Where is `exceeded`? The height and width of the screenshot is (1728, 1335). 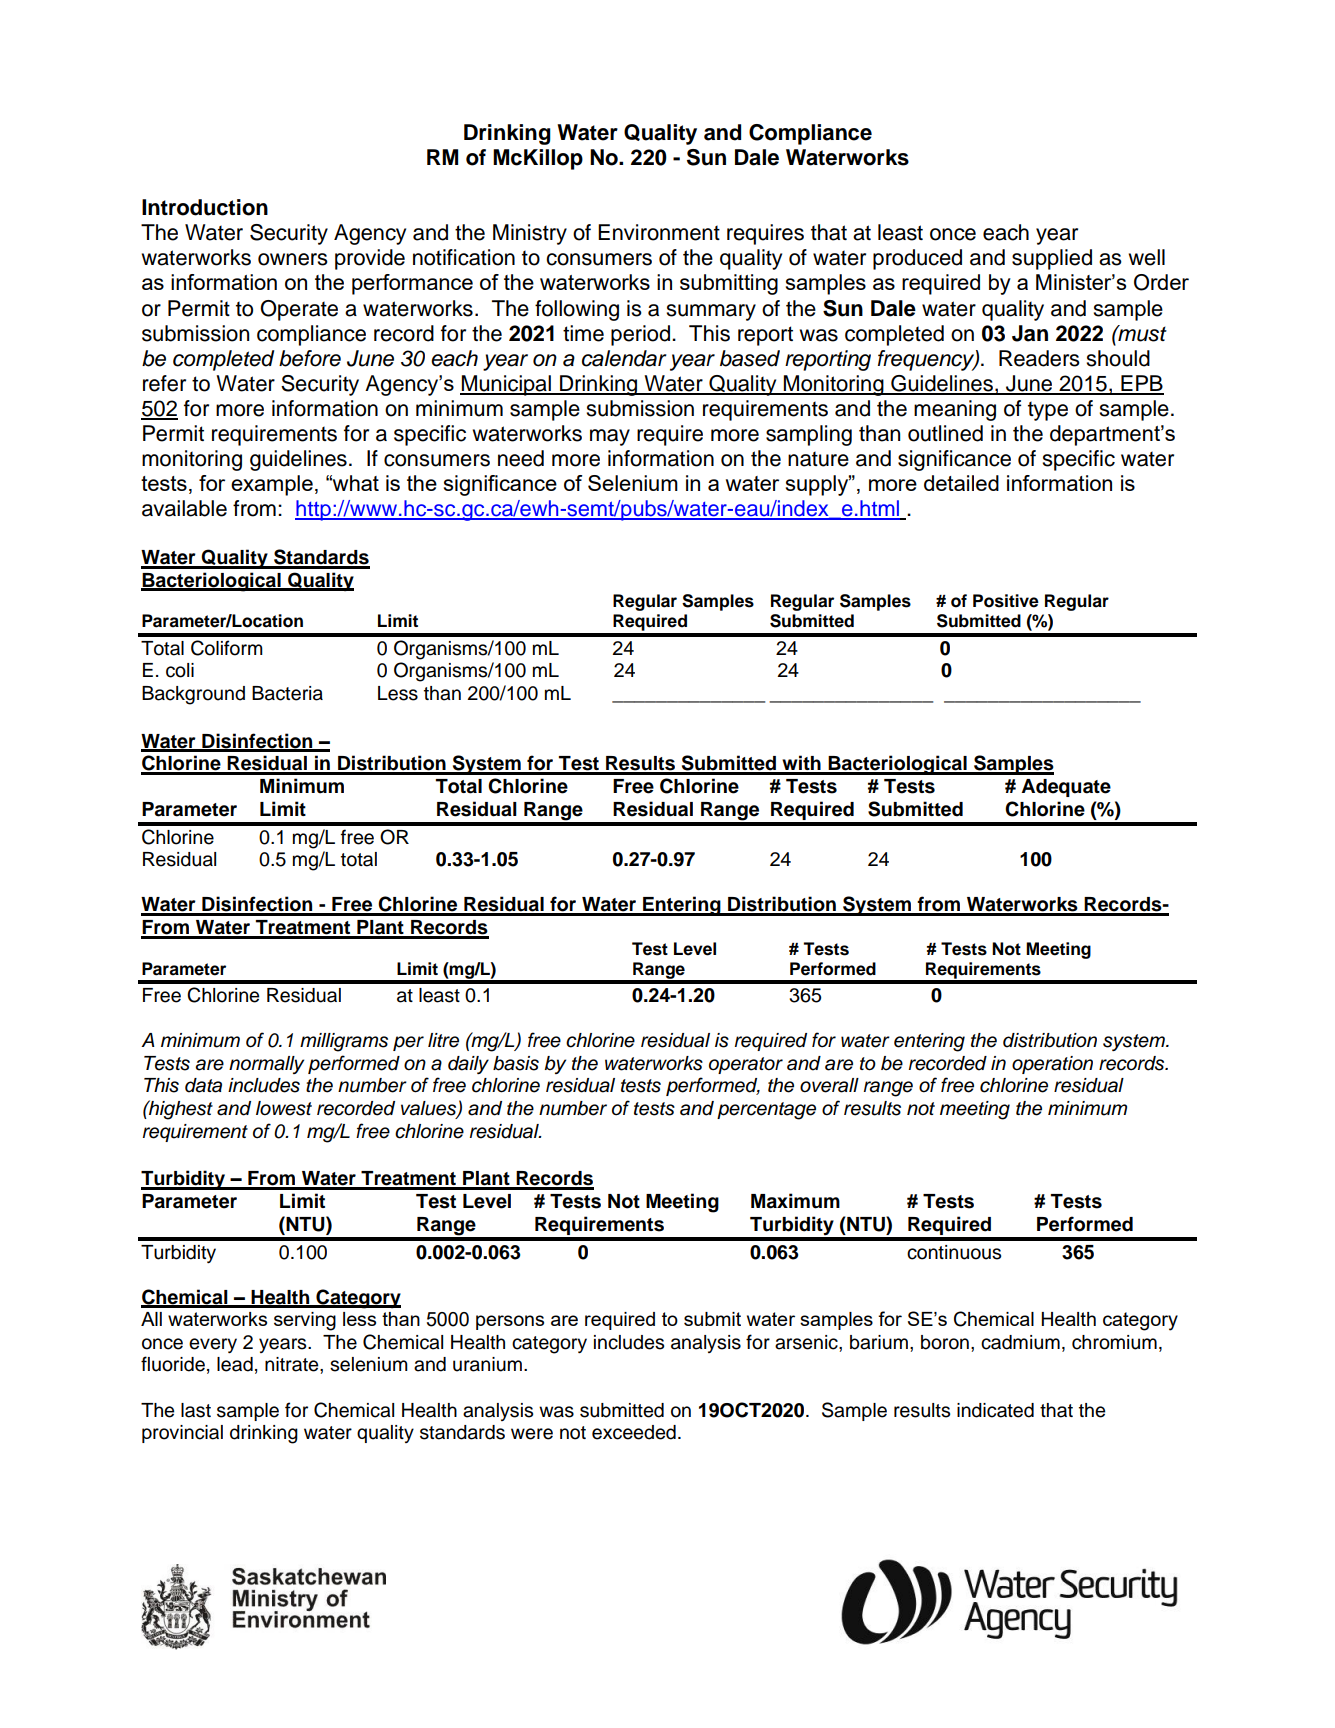 exceeded is located at coordinates (634, 1432).
